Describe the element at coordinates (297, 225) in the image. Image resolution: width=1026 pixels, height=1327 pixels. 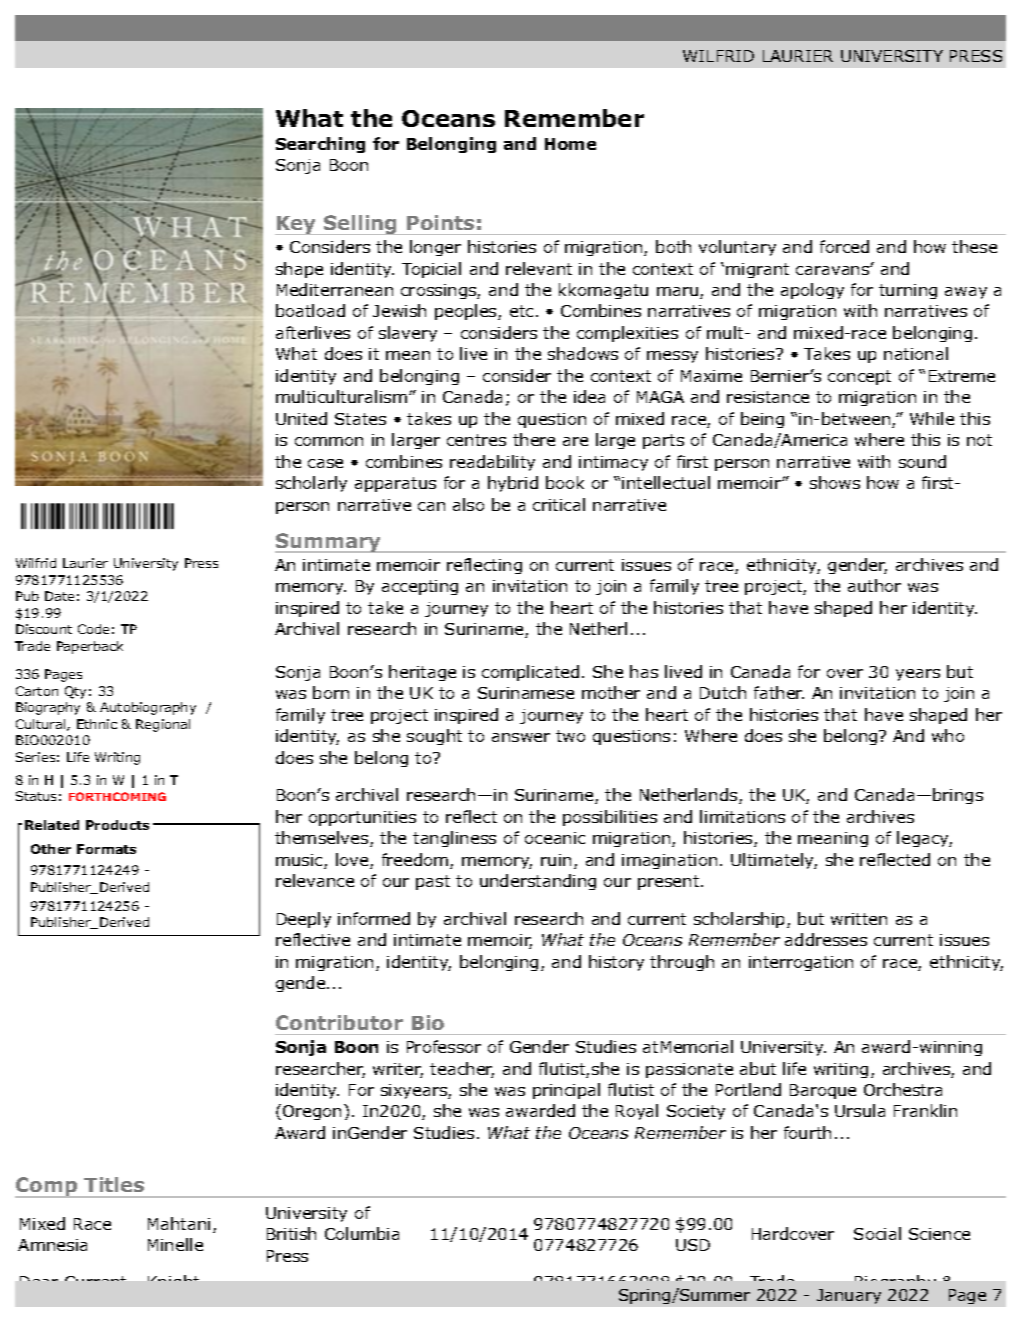
I see `Key` at that location.
